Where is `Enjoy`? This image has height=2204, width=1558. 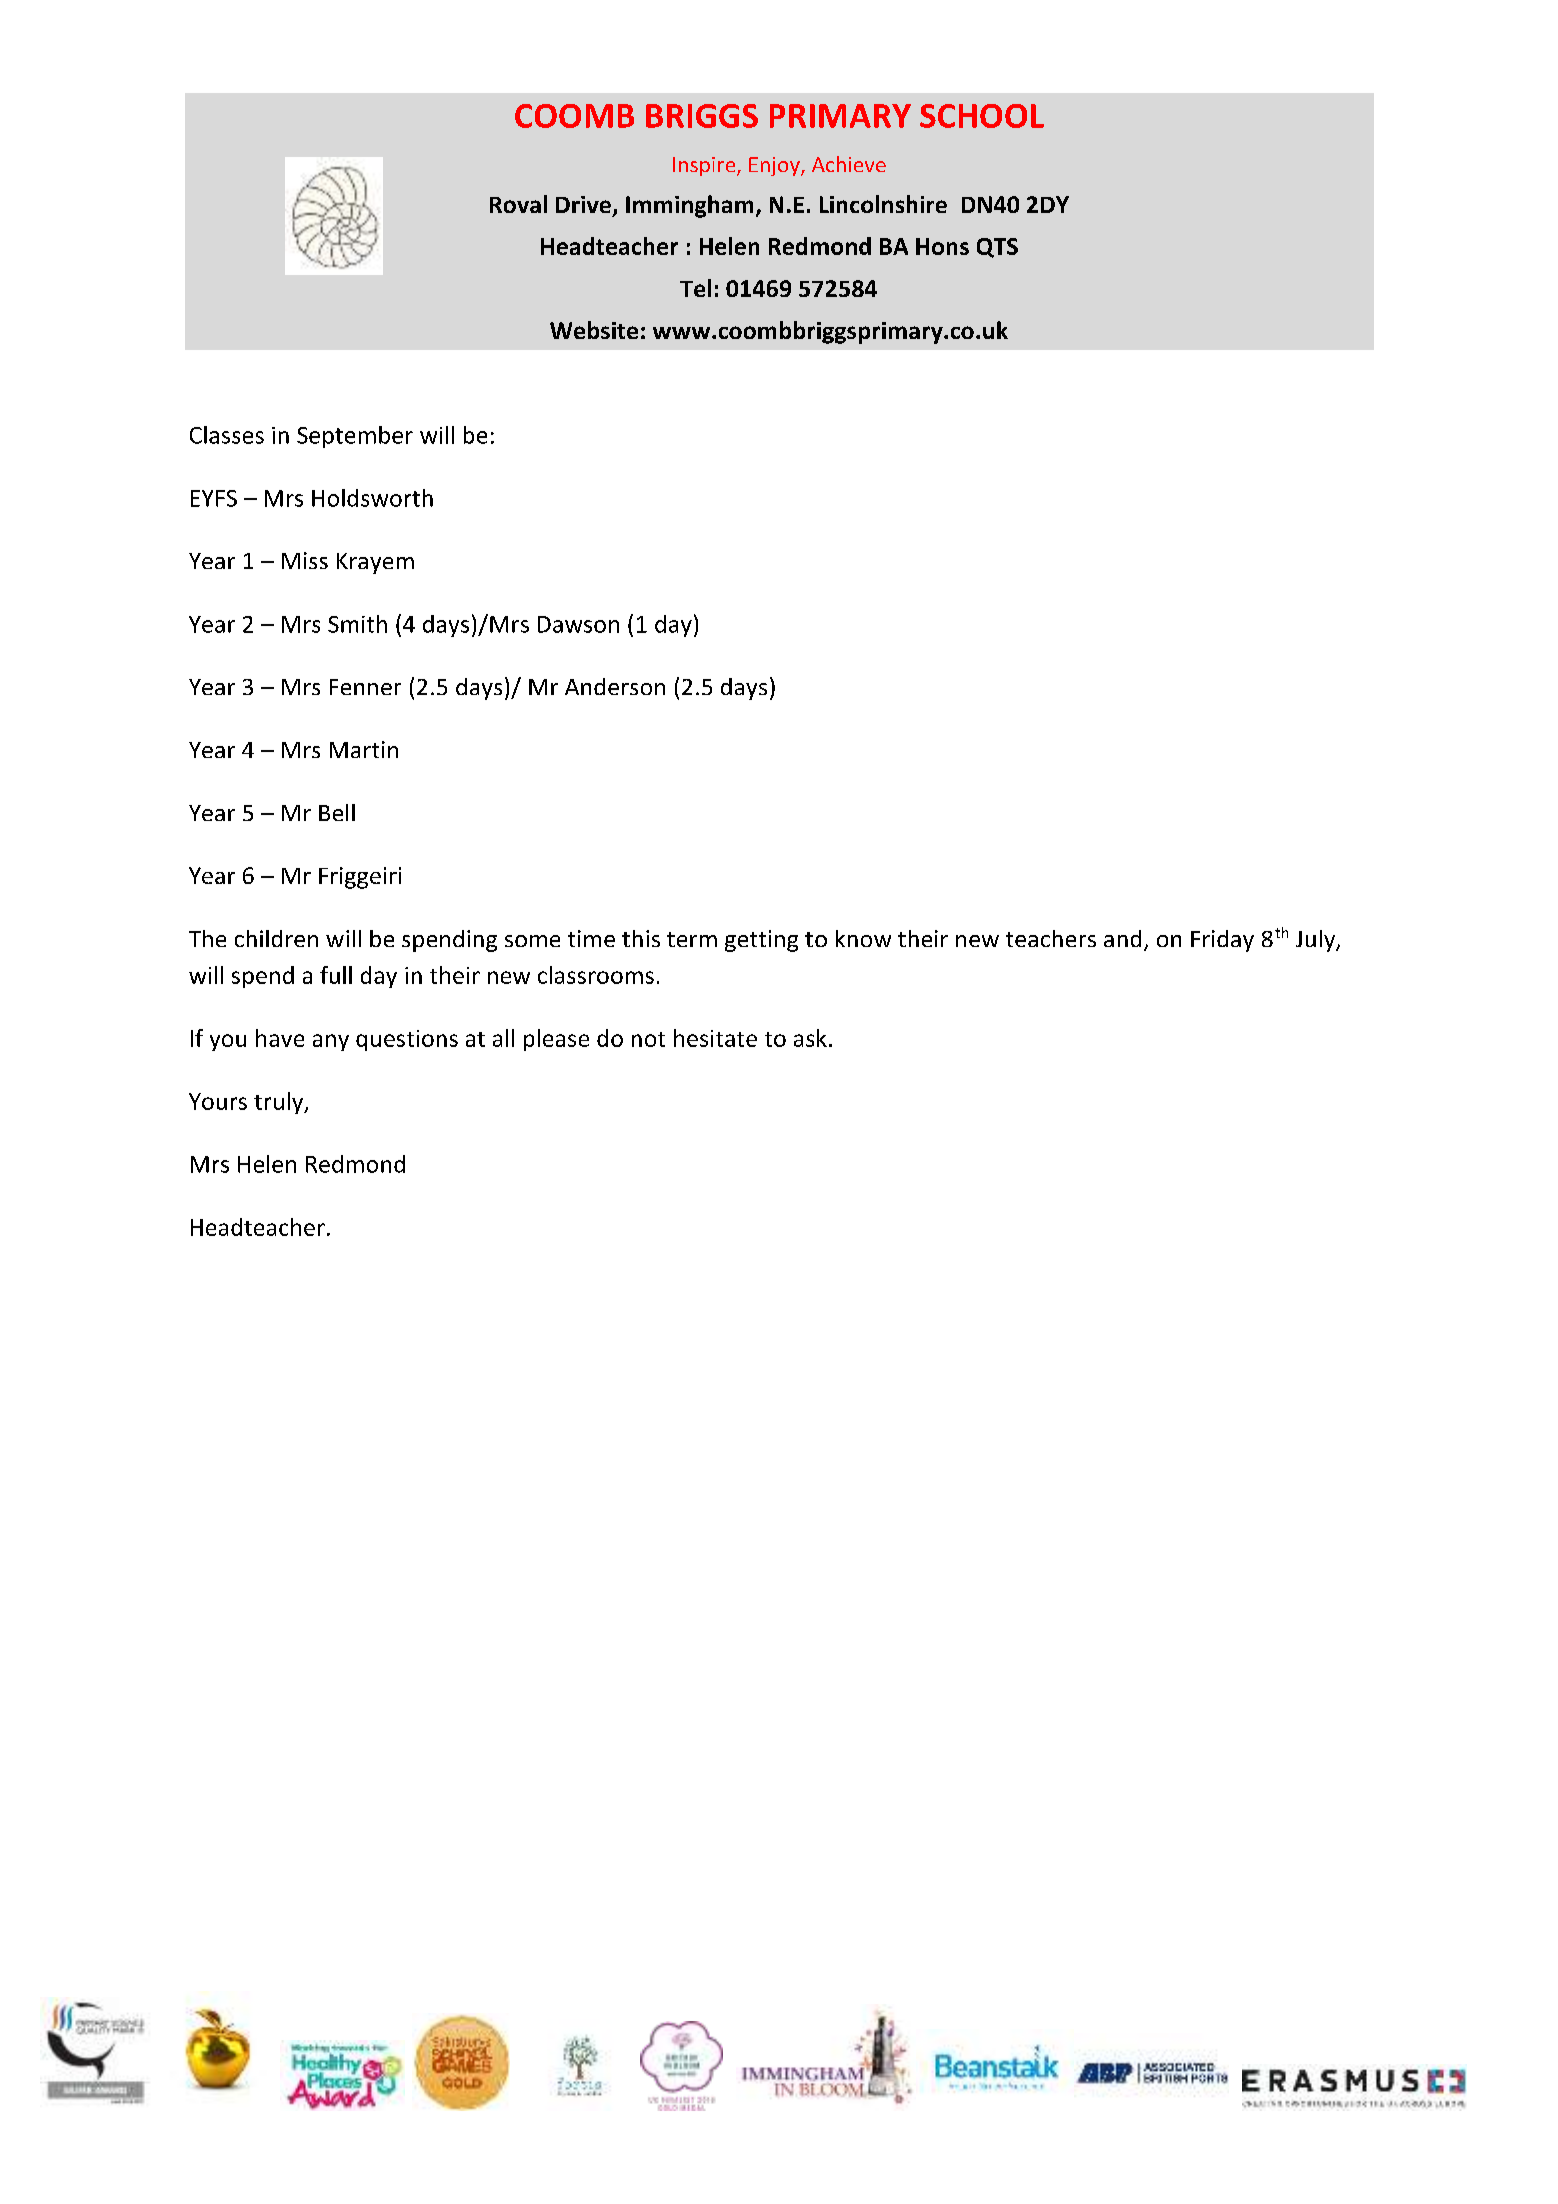 Enjoy is located at coordinates (775, 166).
